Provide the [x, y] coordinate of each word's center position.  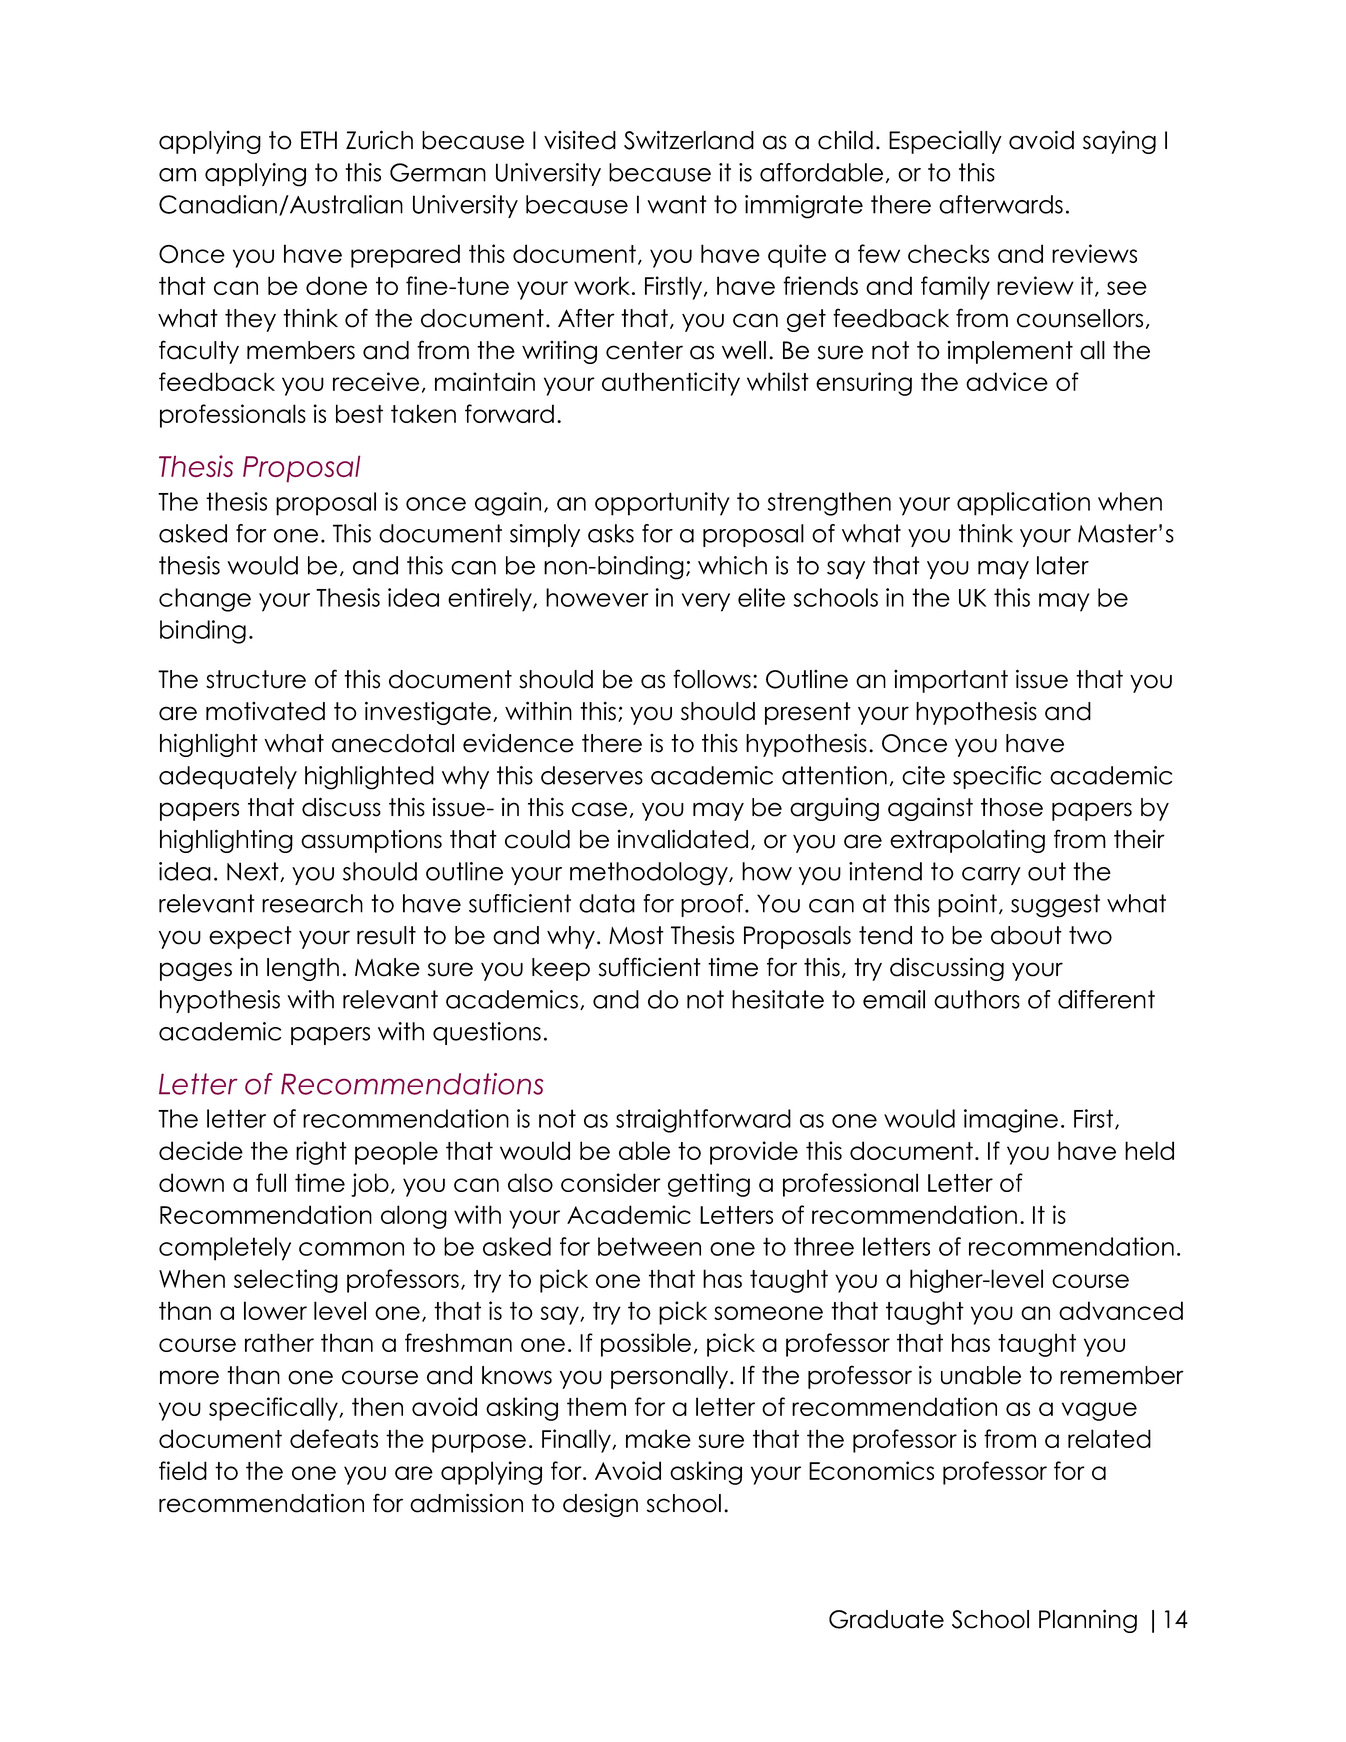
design [600, 1505]
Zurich [379, 140]
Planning [1088, 1621]
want [677, 204]
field [183, 1470]
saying [1119, 142]
